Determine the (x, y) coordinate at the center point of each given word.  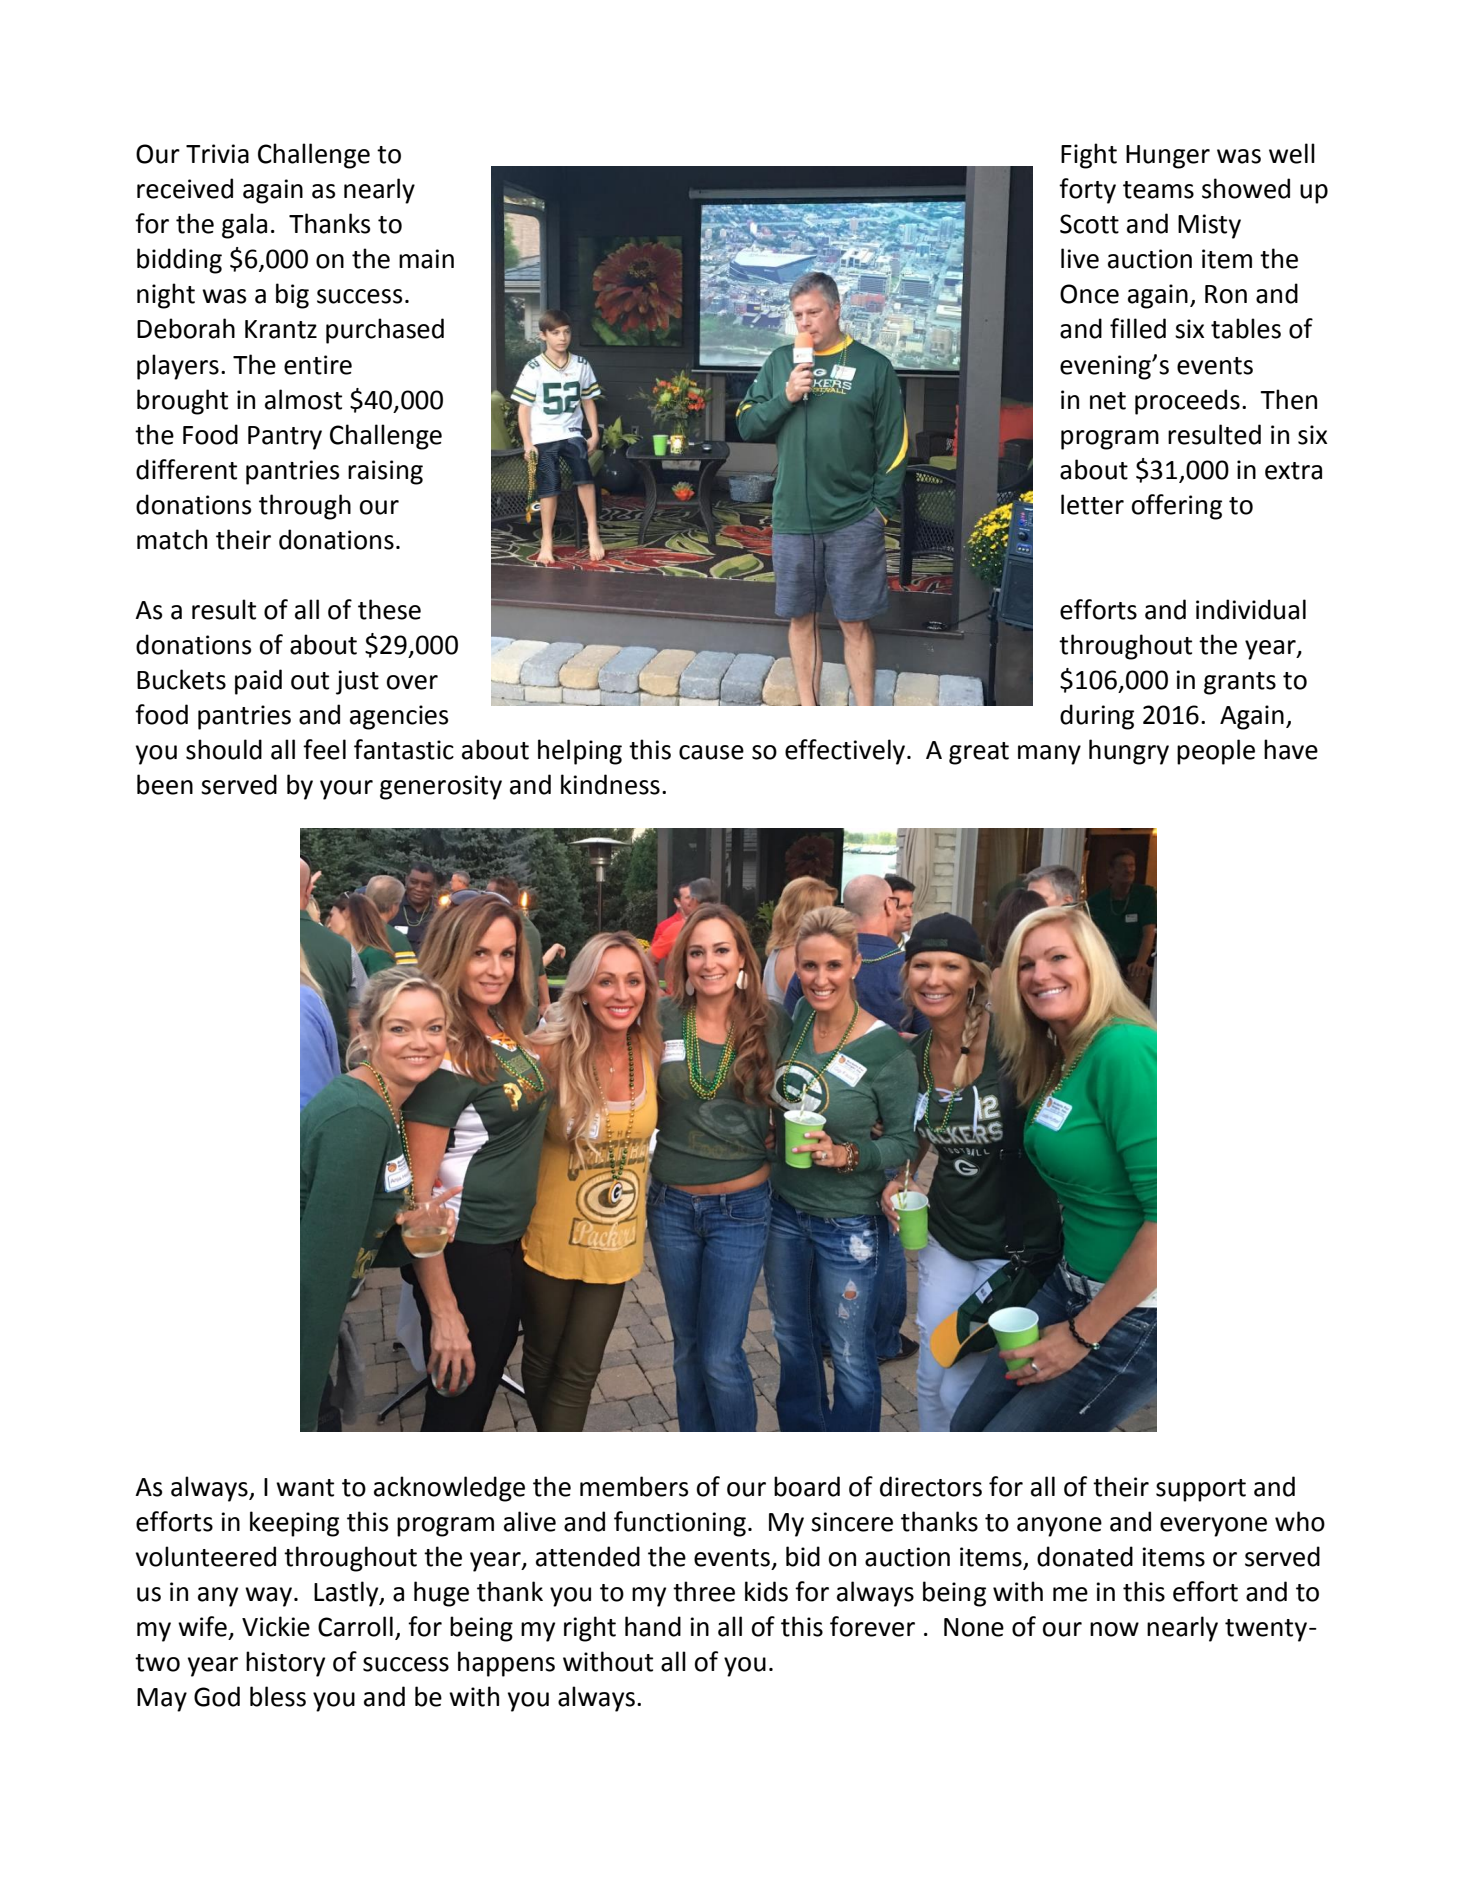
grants (1240, 683)
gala (244, 226)
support (1201, 1490)
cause (711, 752)
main (426, 259)
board (807, 1486)
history (285, 1664)
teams (1158, 190)
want (305, 1488)
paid (258, 682)
